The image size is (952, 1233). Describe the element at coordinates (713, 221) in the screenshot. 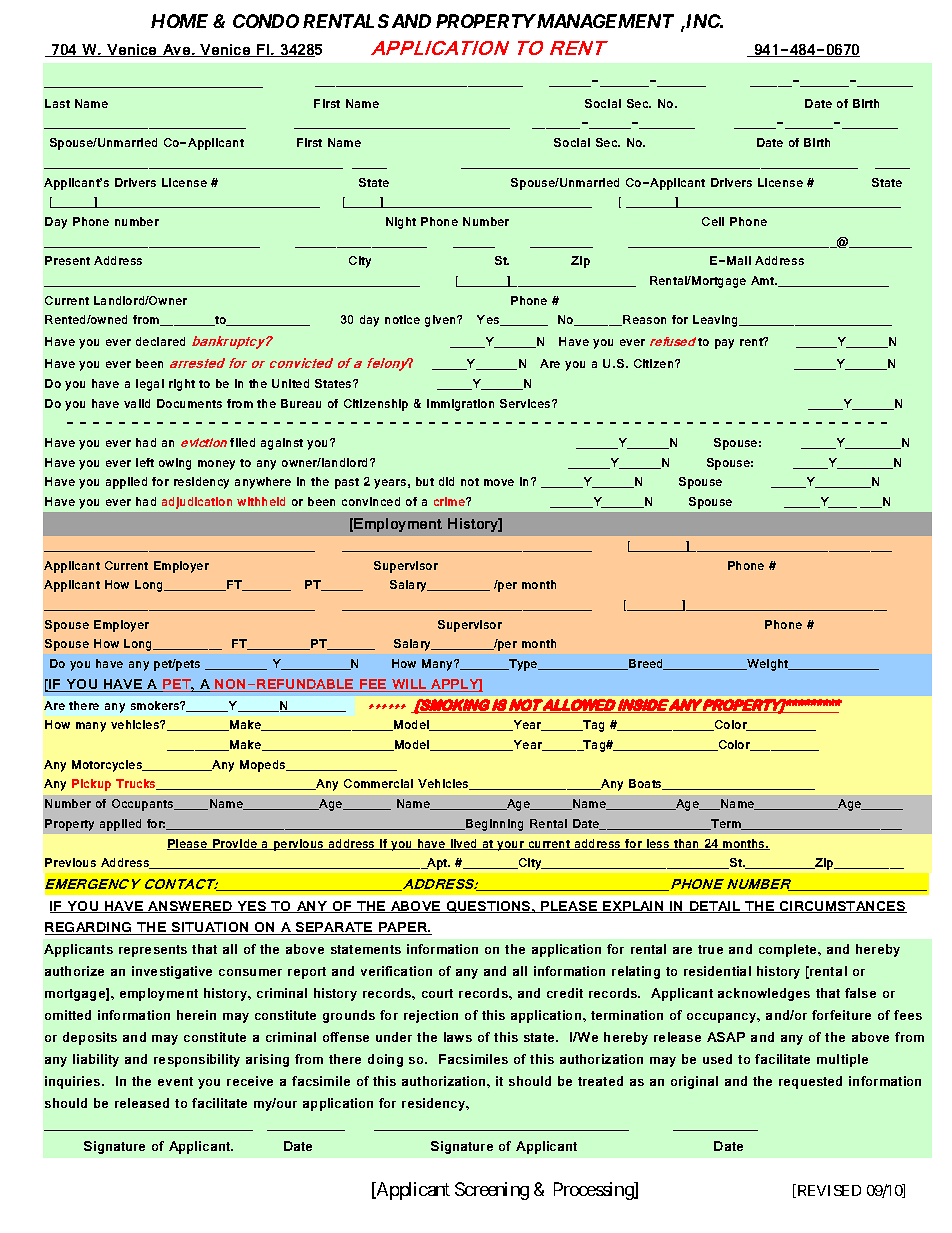

I see `Cell` at that location.
